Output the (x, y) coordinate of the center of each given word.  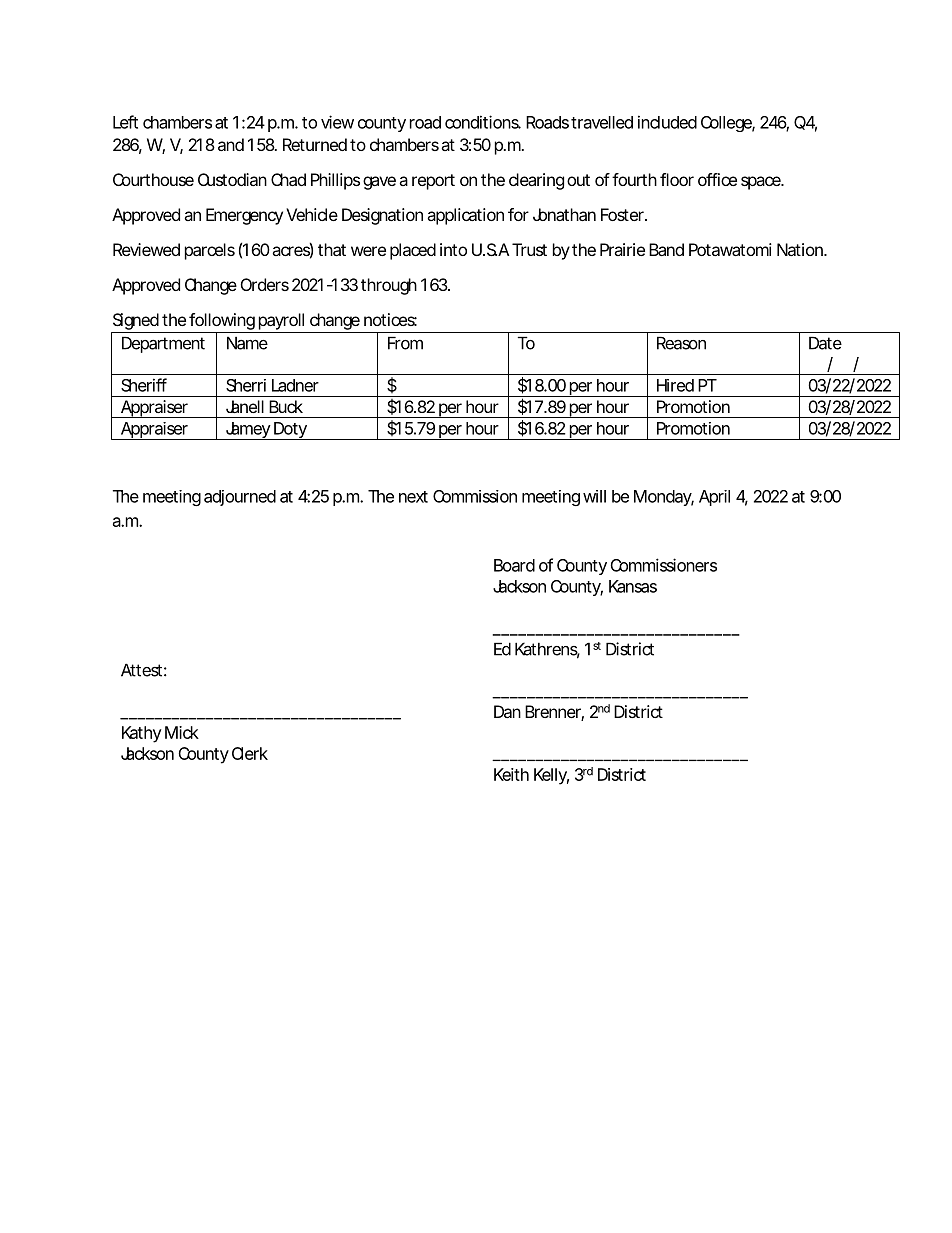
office (717, 179)
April (714, 498)
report (433, 182)
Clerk (250, 753)
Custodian (232, 179)
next (413, 497)
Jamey (247, 431)
